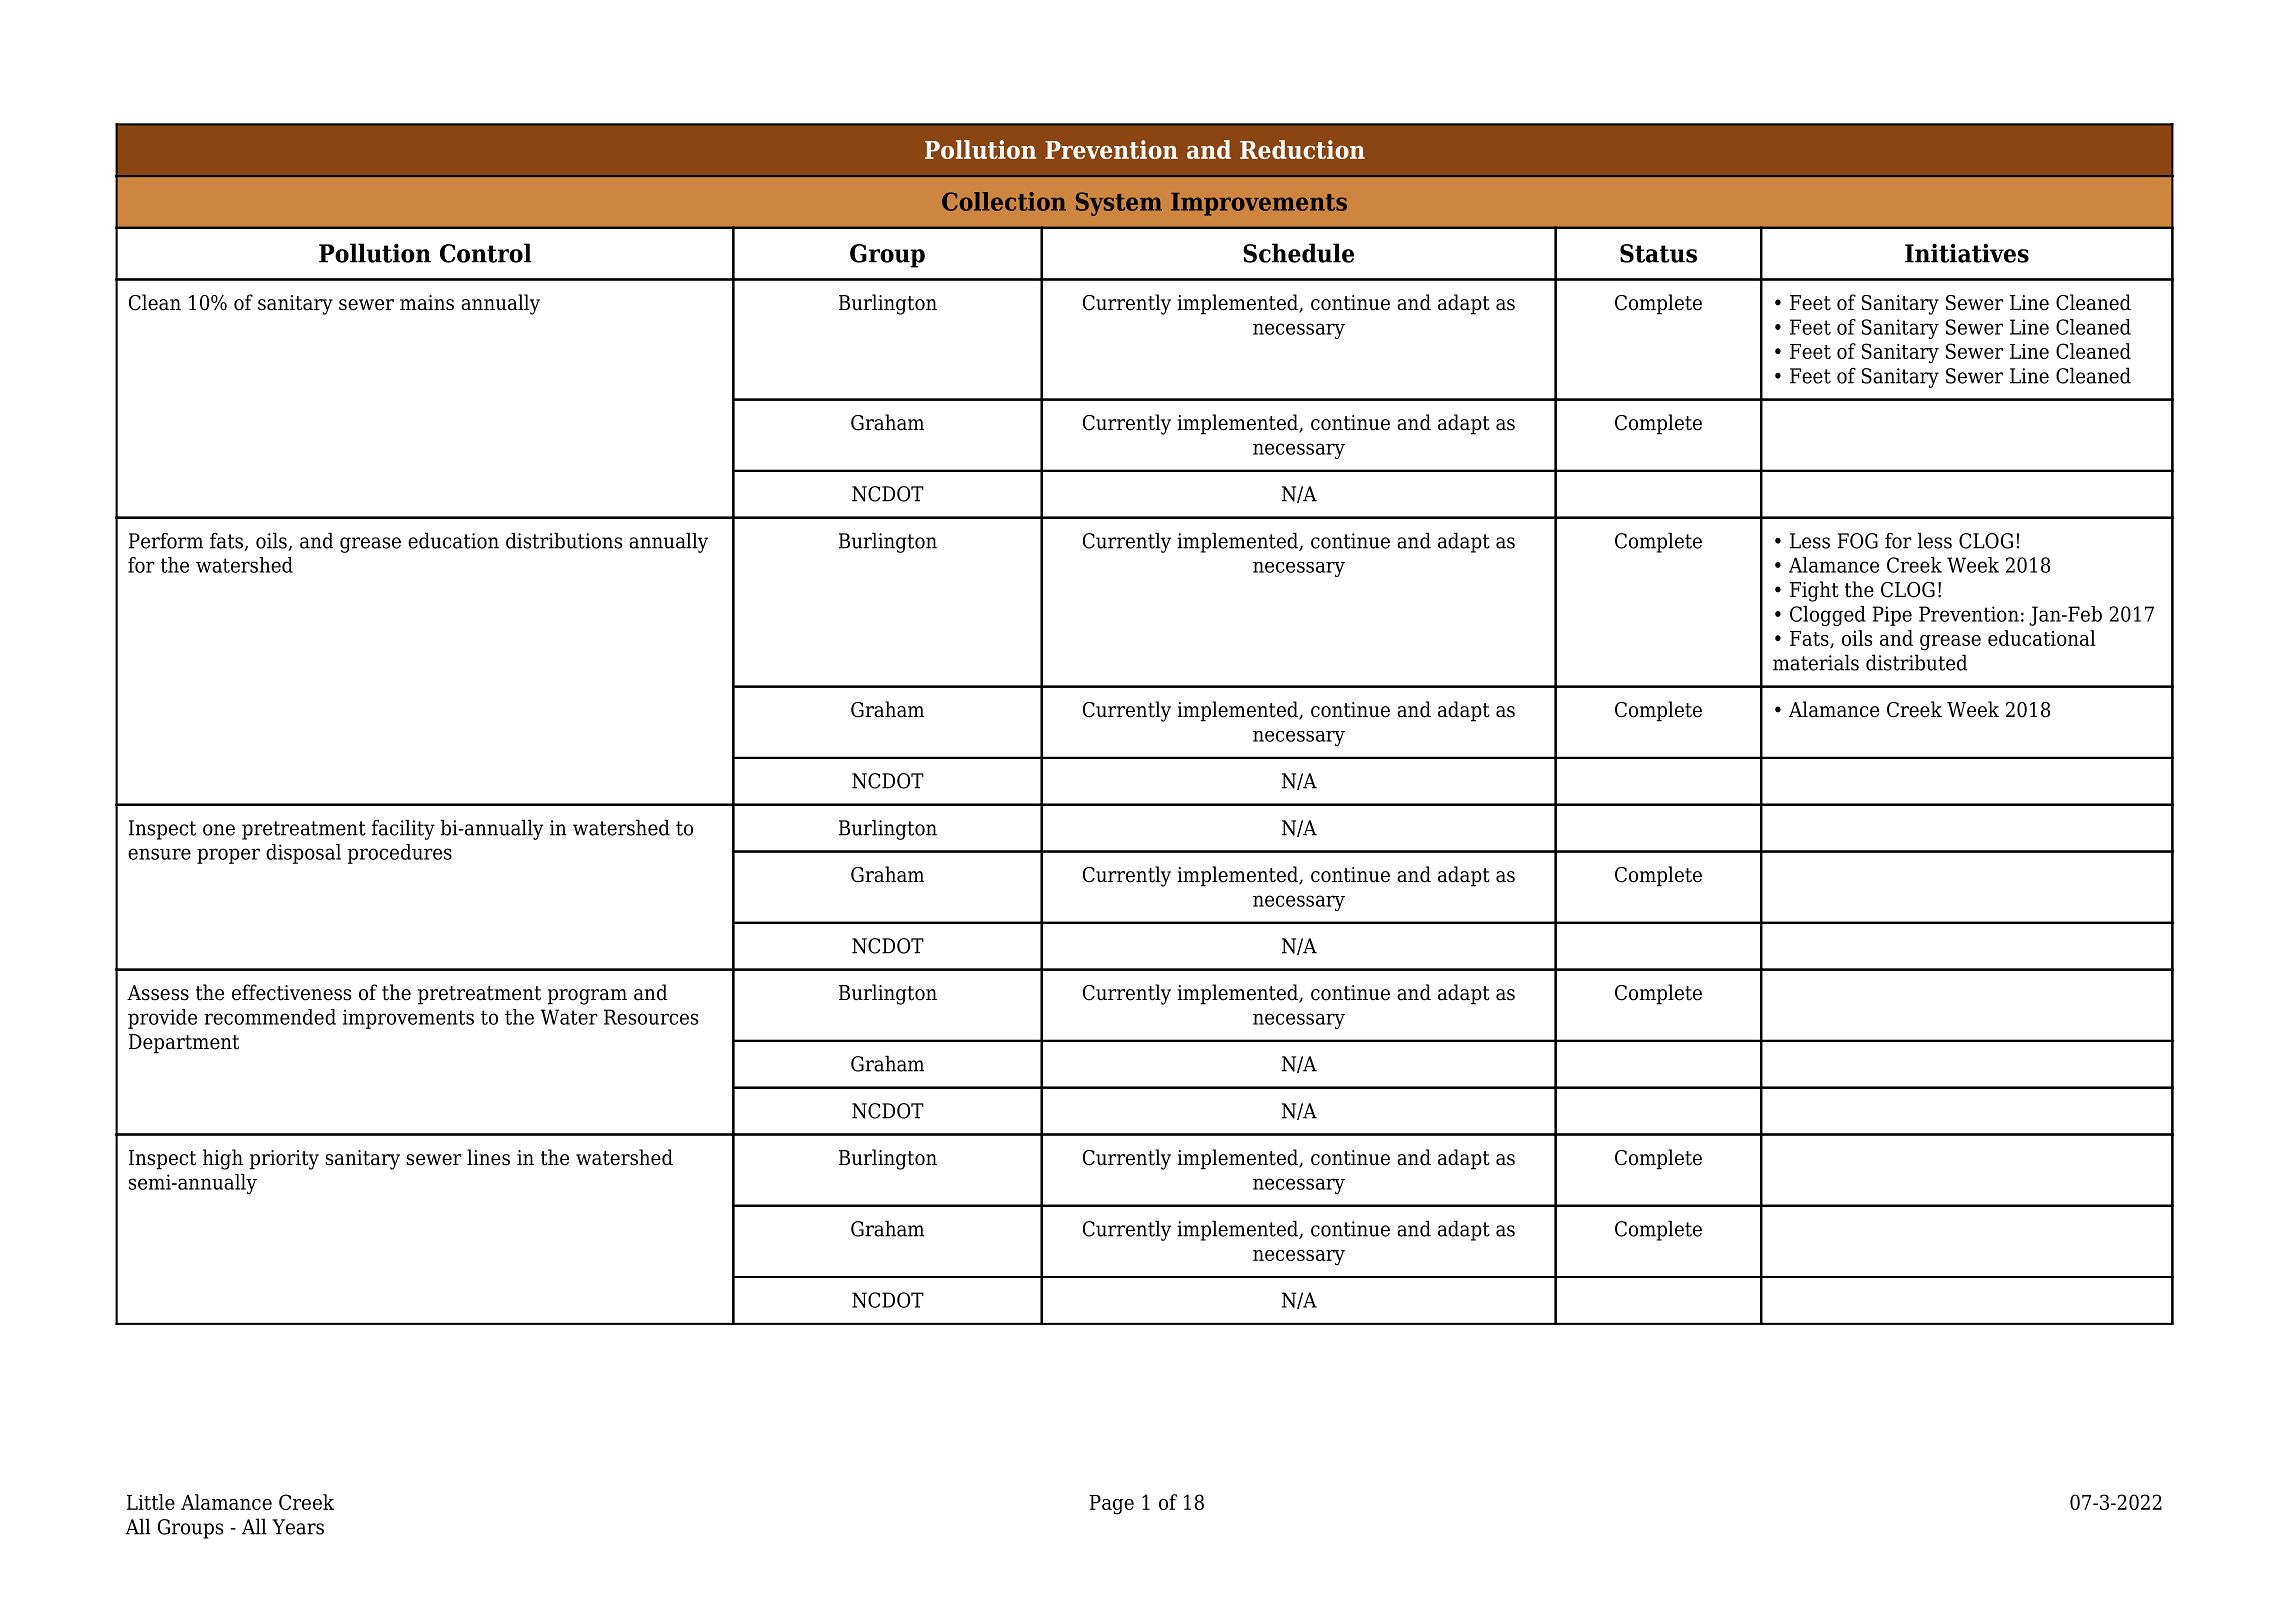  Describe the element at coordinates (298, 1527) in the screenshot. I see `Years` at that location.
